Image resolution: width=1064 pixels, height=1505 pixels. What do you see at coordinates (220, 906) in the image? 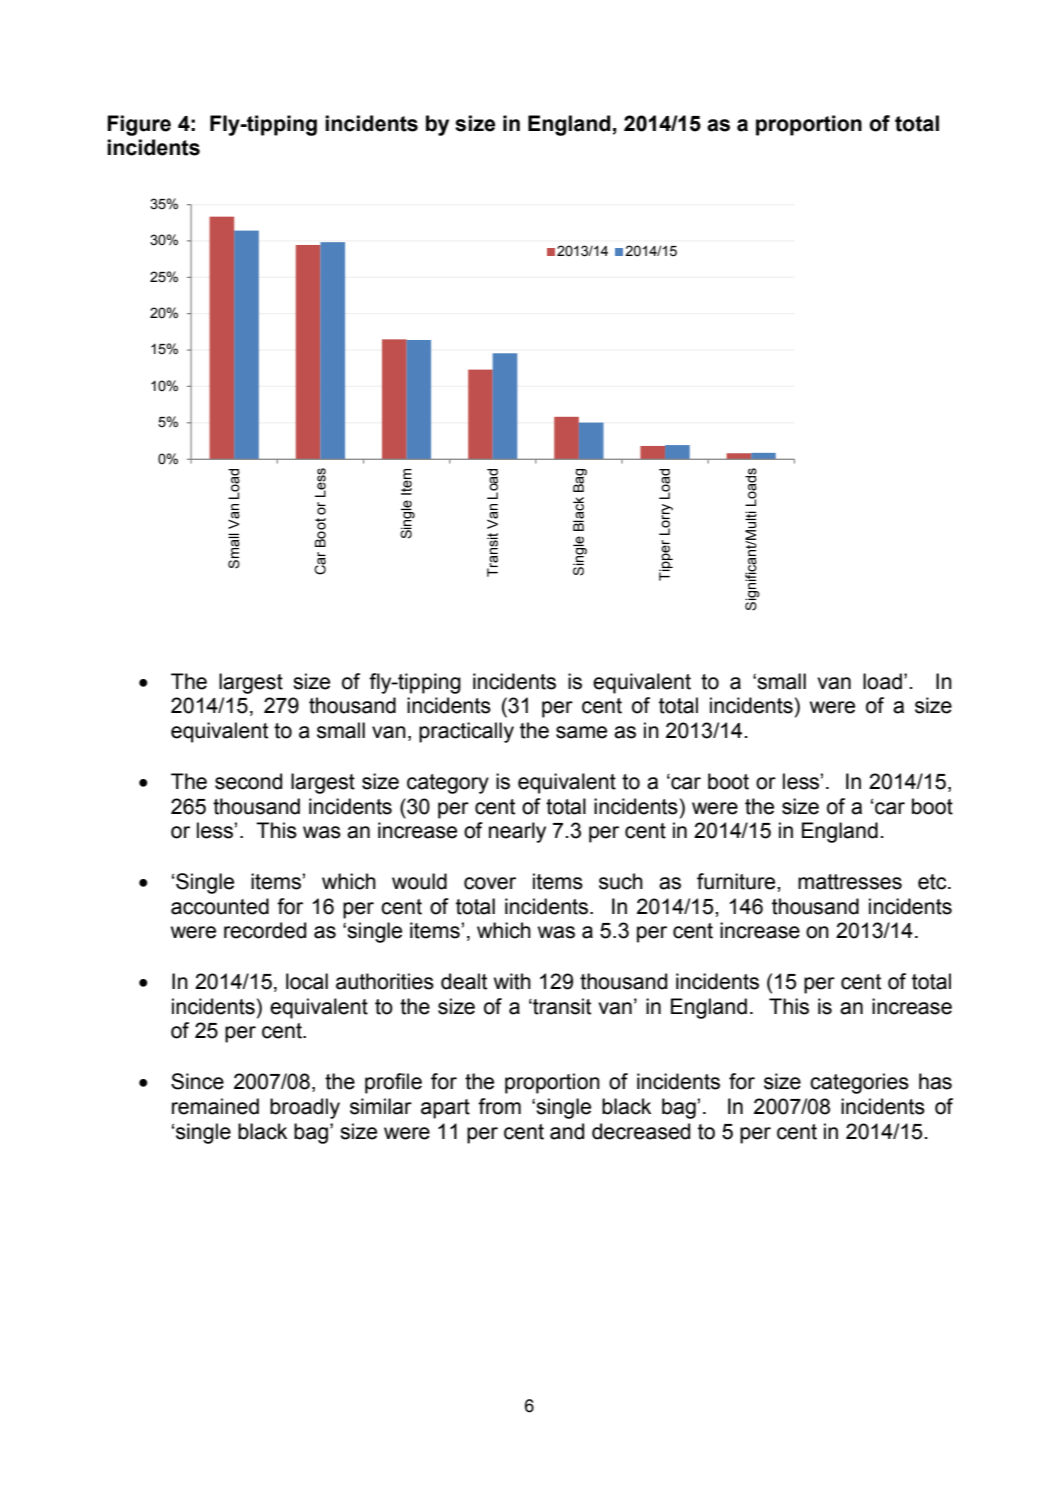
I see `accounted` at bounding box center [220, 906].
